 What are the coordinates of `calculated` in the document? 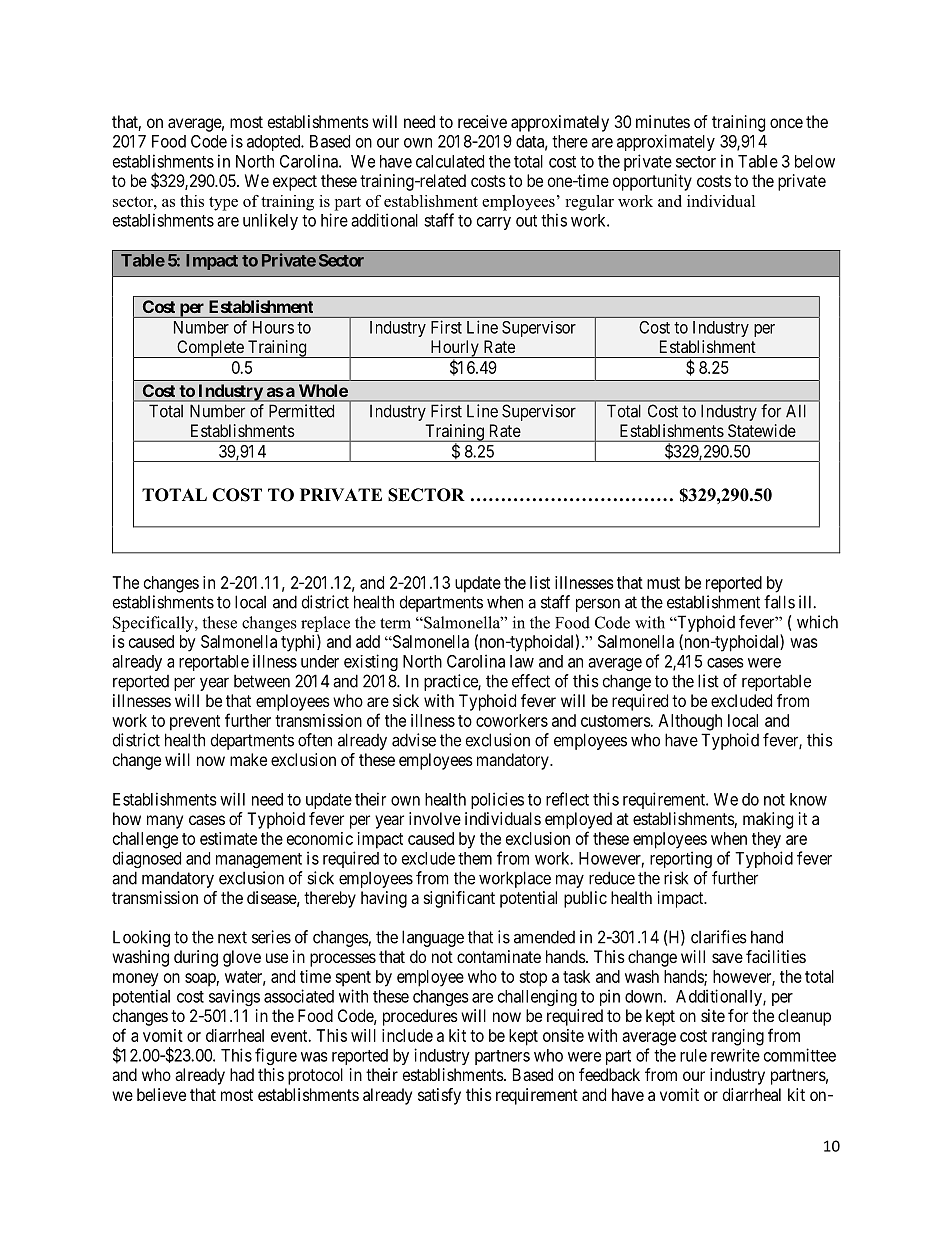 It's located at (450, 161).
